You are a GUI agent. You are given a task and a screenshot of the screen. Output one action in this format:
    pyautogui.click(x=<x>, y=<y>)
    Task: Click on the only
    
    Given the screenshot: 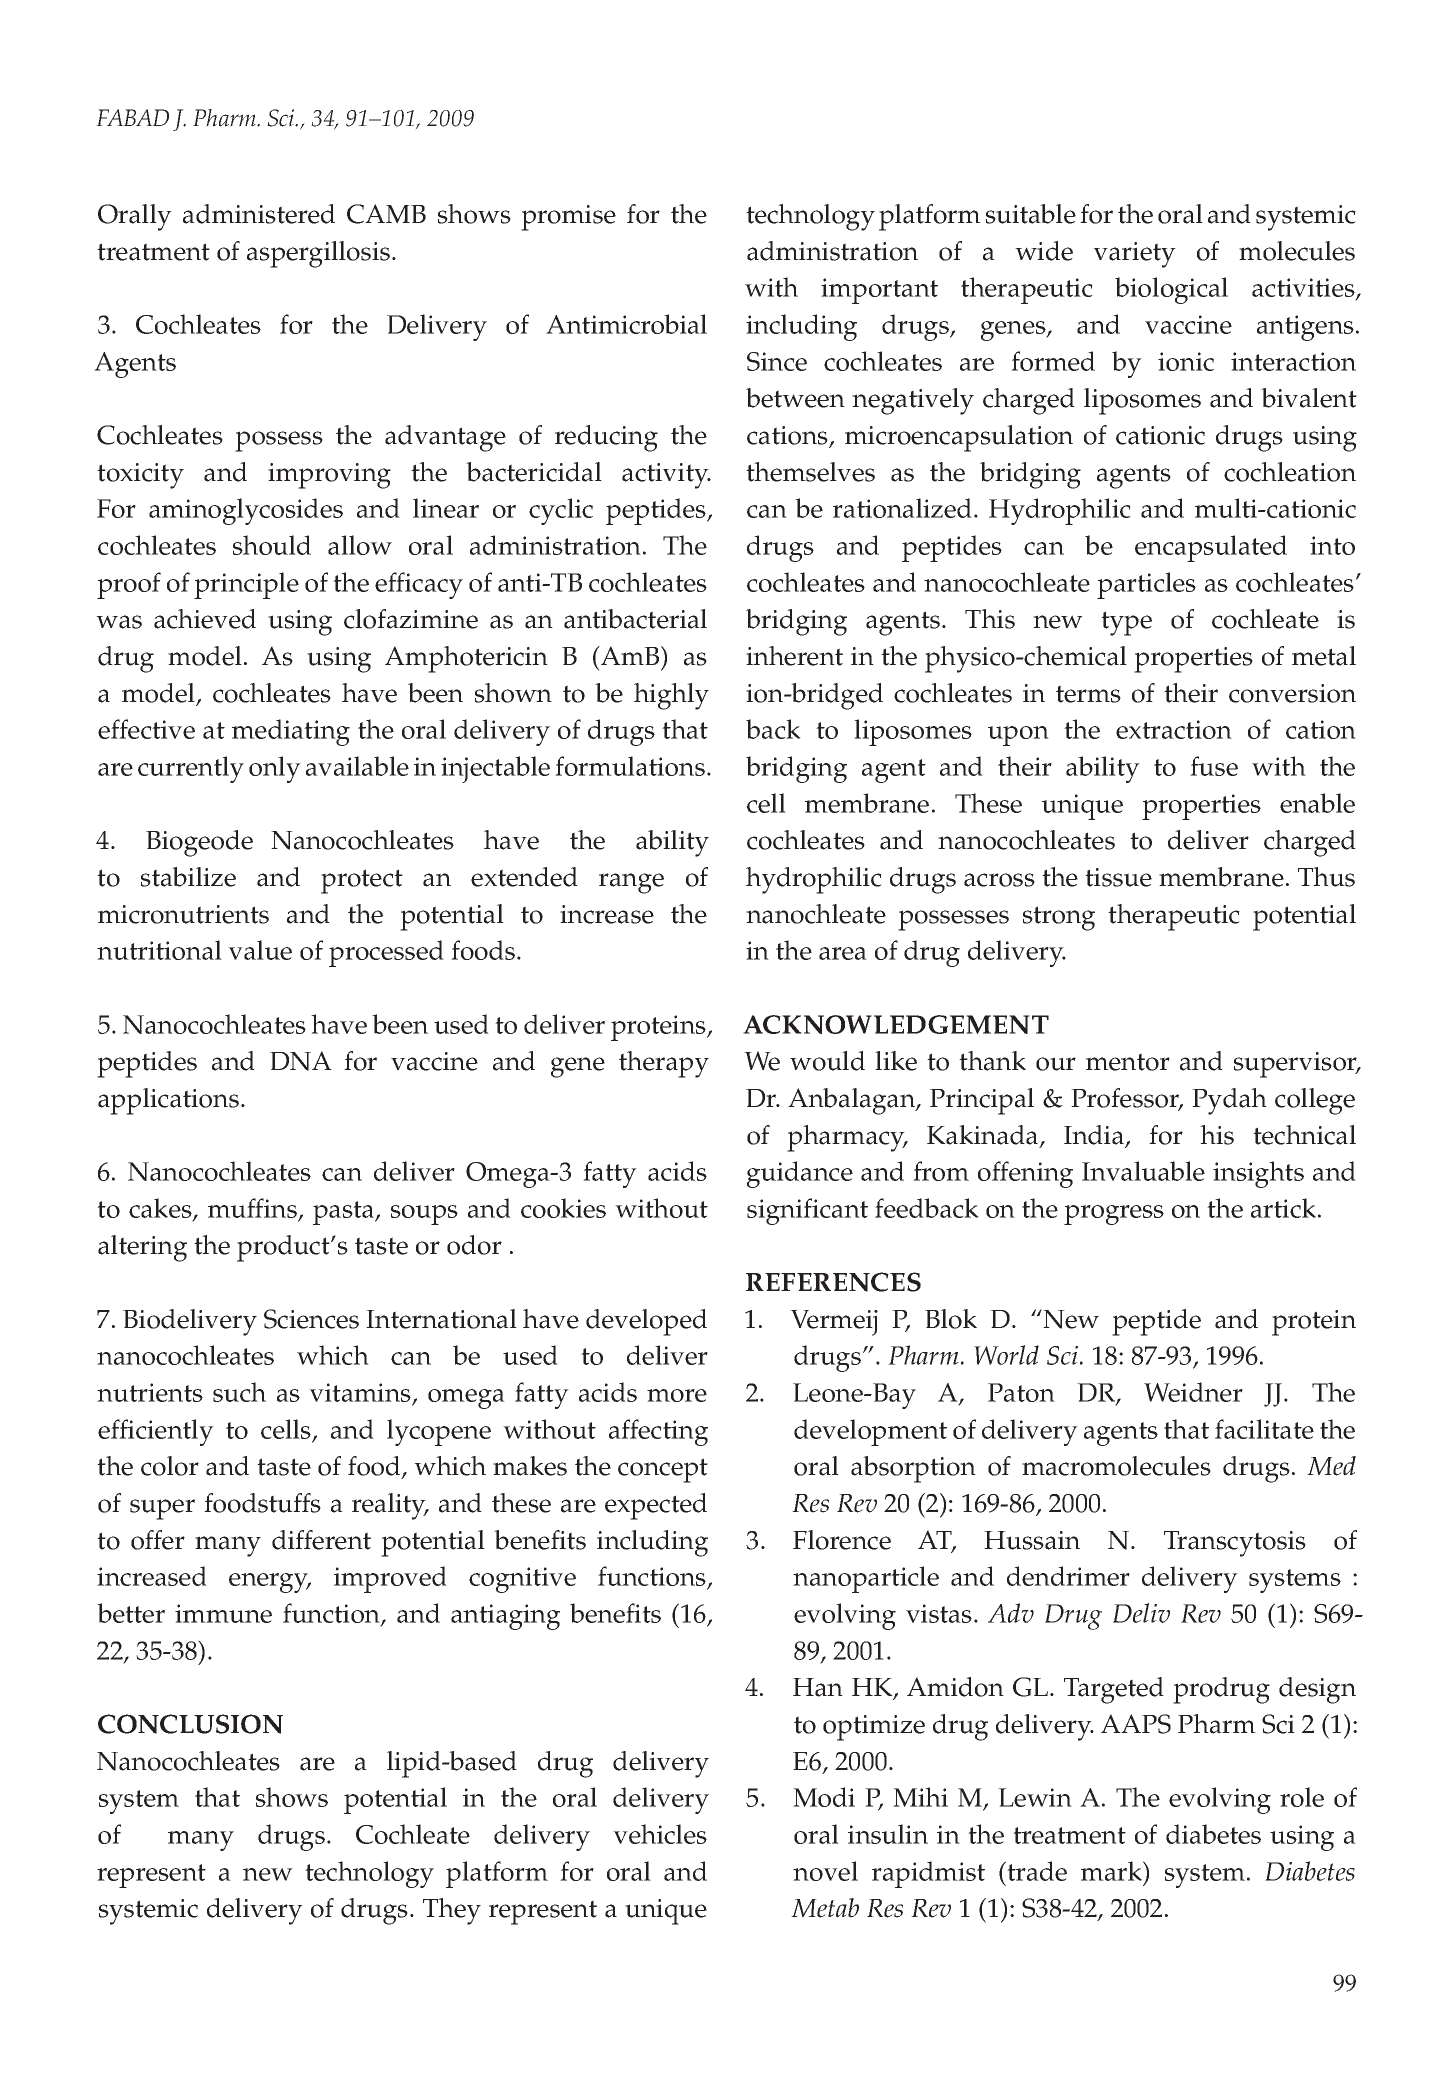 What is the action you would take?
    pyautogui.click(x=275, y=769)
